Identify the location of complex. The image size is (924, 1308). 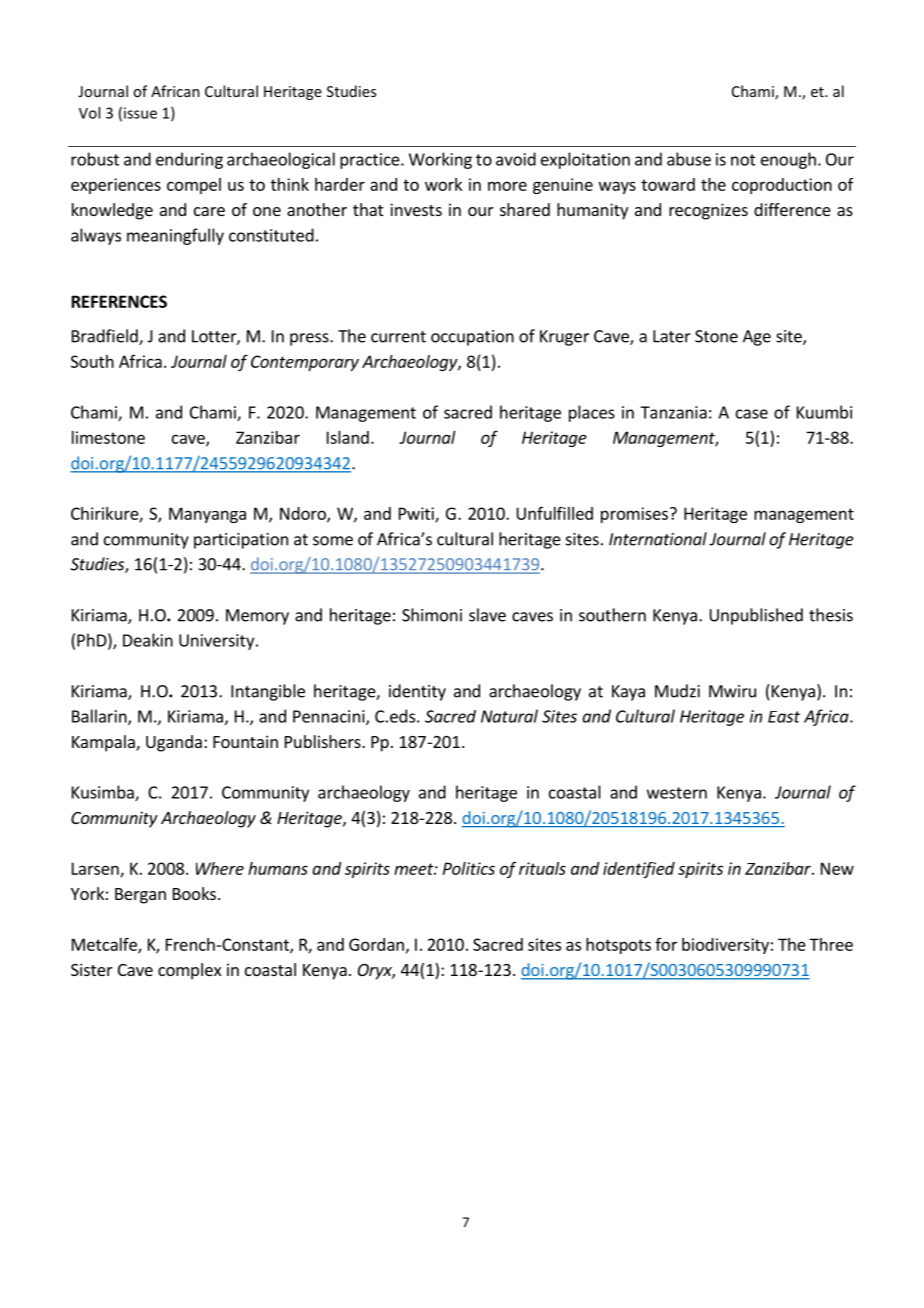
(189, 971).
